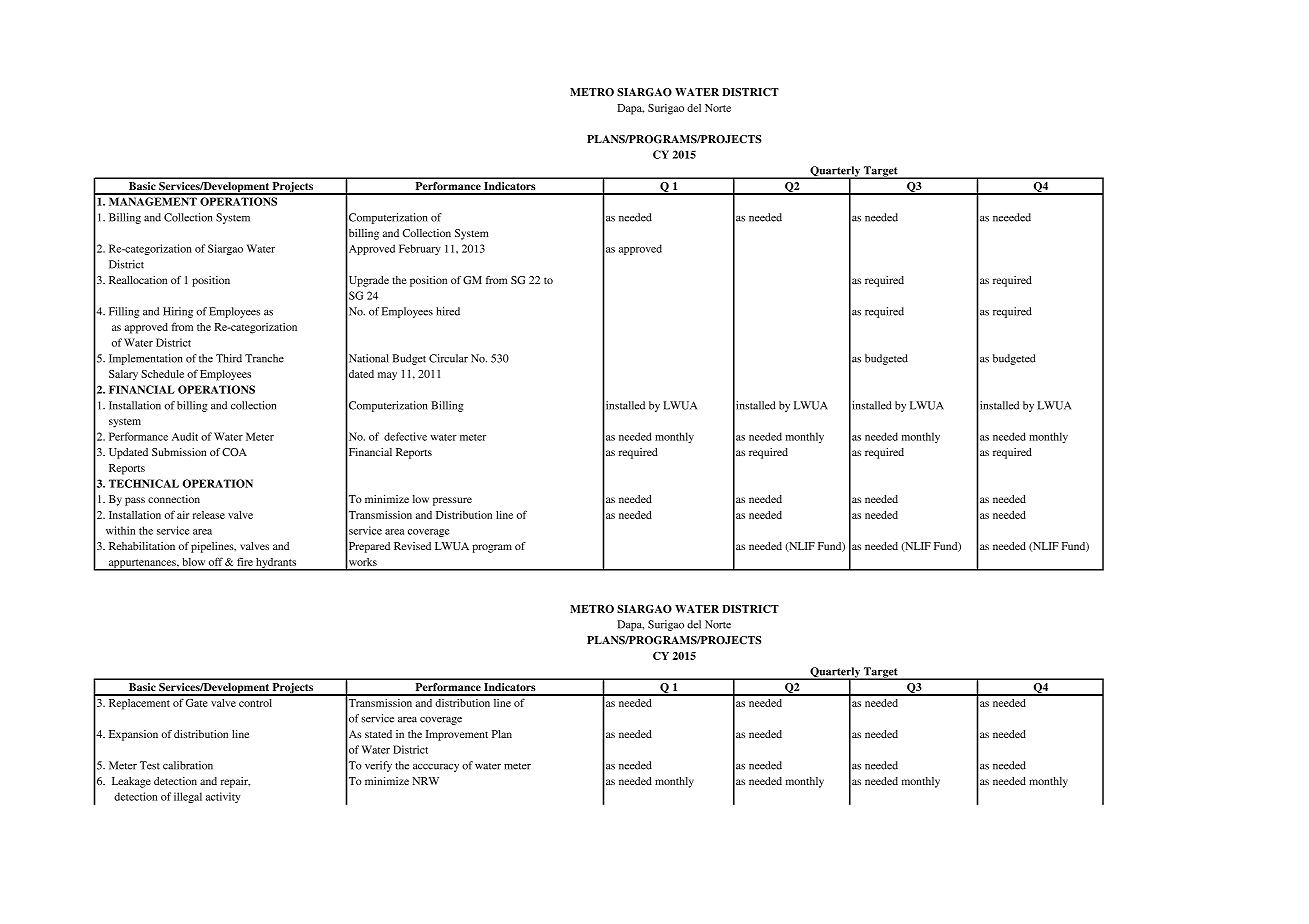 The width and height of the document is (1309, 924). Describe the element at coordinates (405, 436) in the document. I see `defective` at that location.
